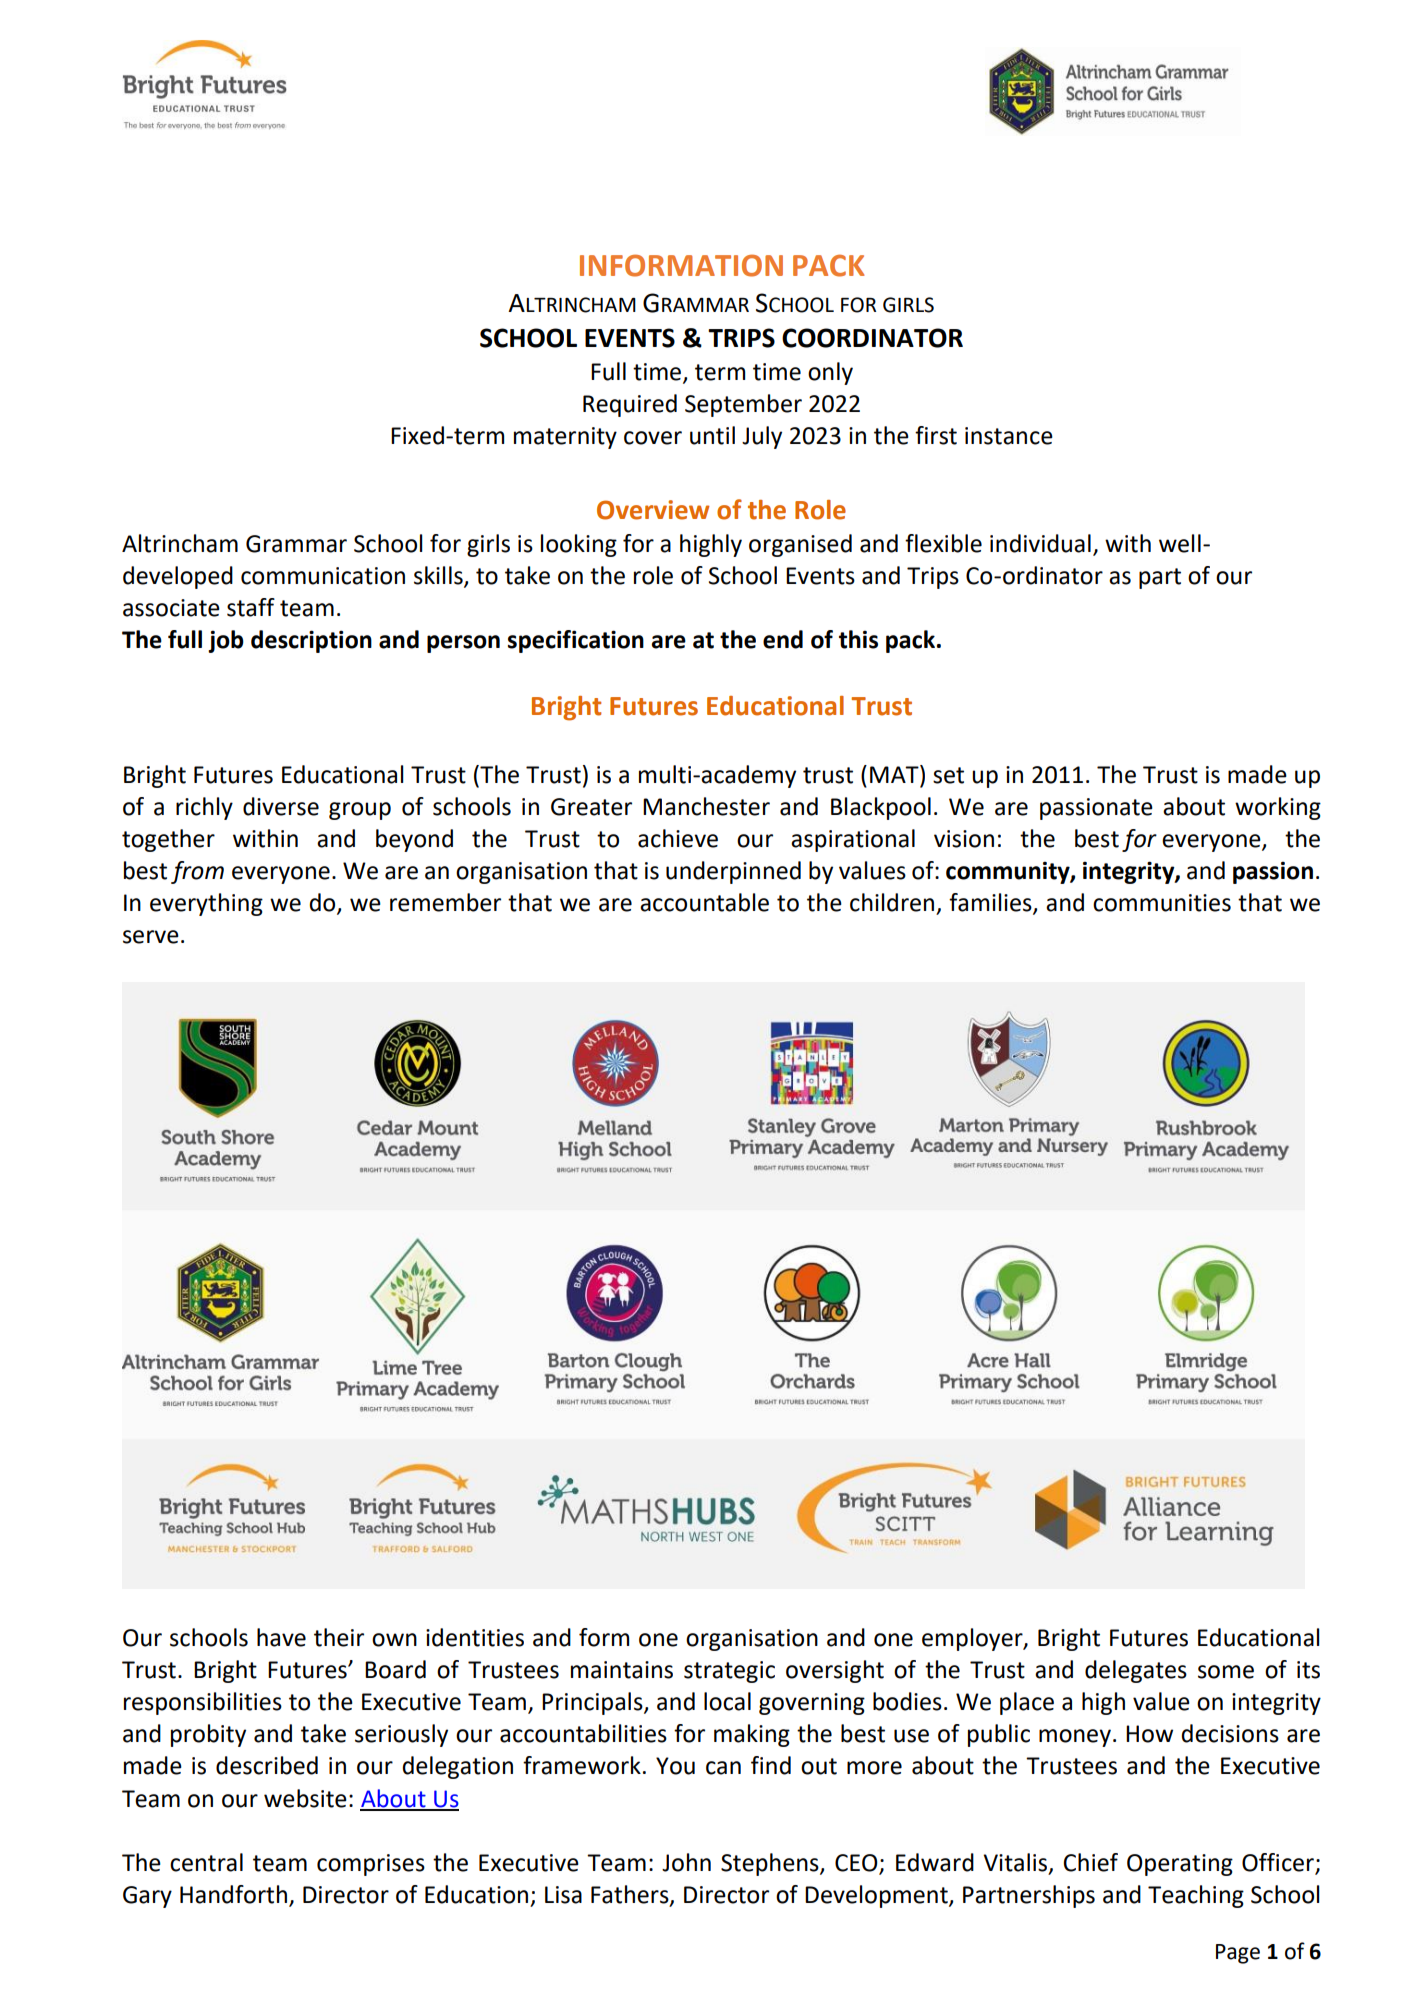  What do you see at coordinates (771, 1864) in the image?
I see `Stephens` at bounding box center [771, 1864].
